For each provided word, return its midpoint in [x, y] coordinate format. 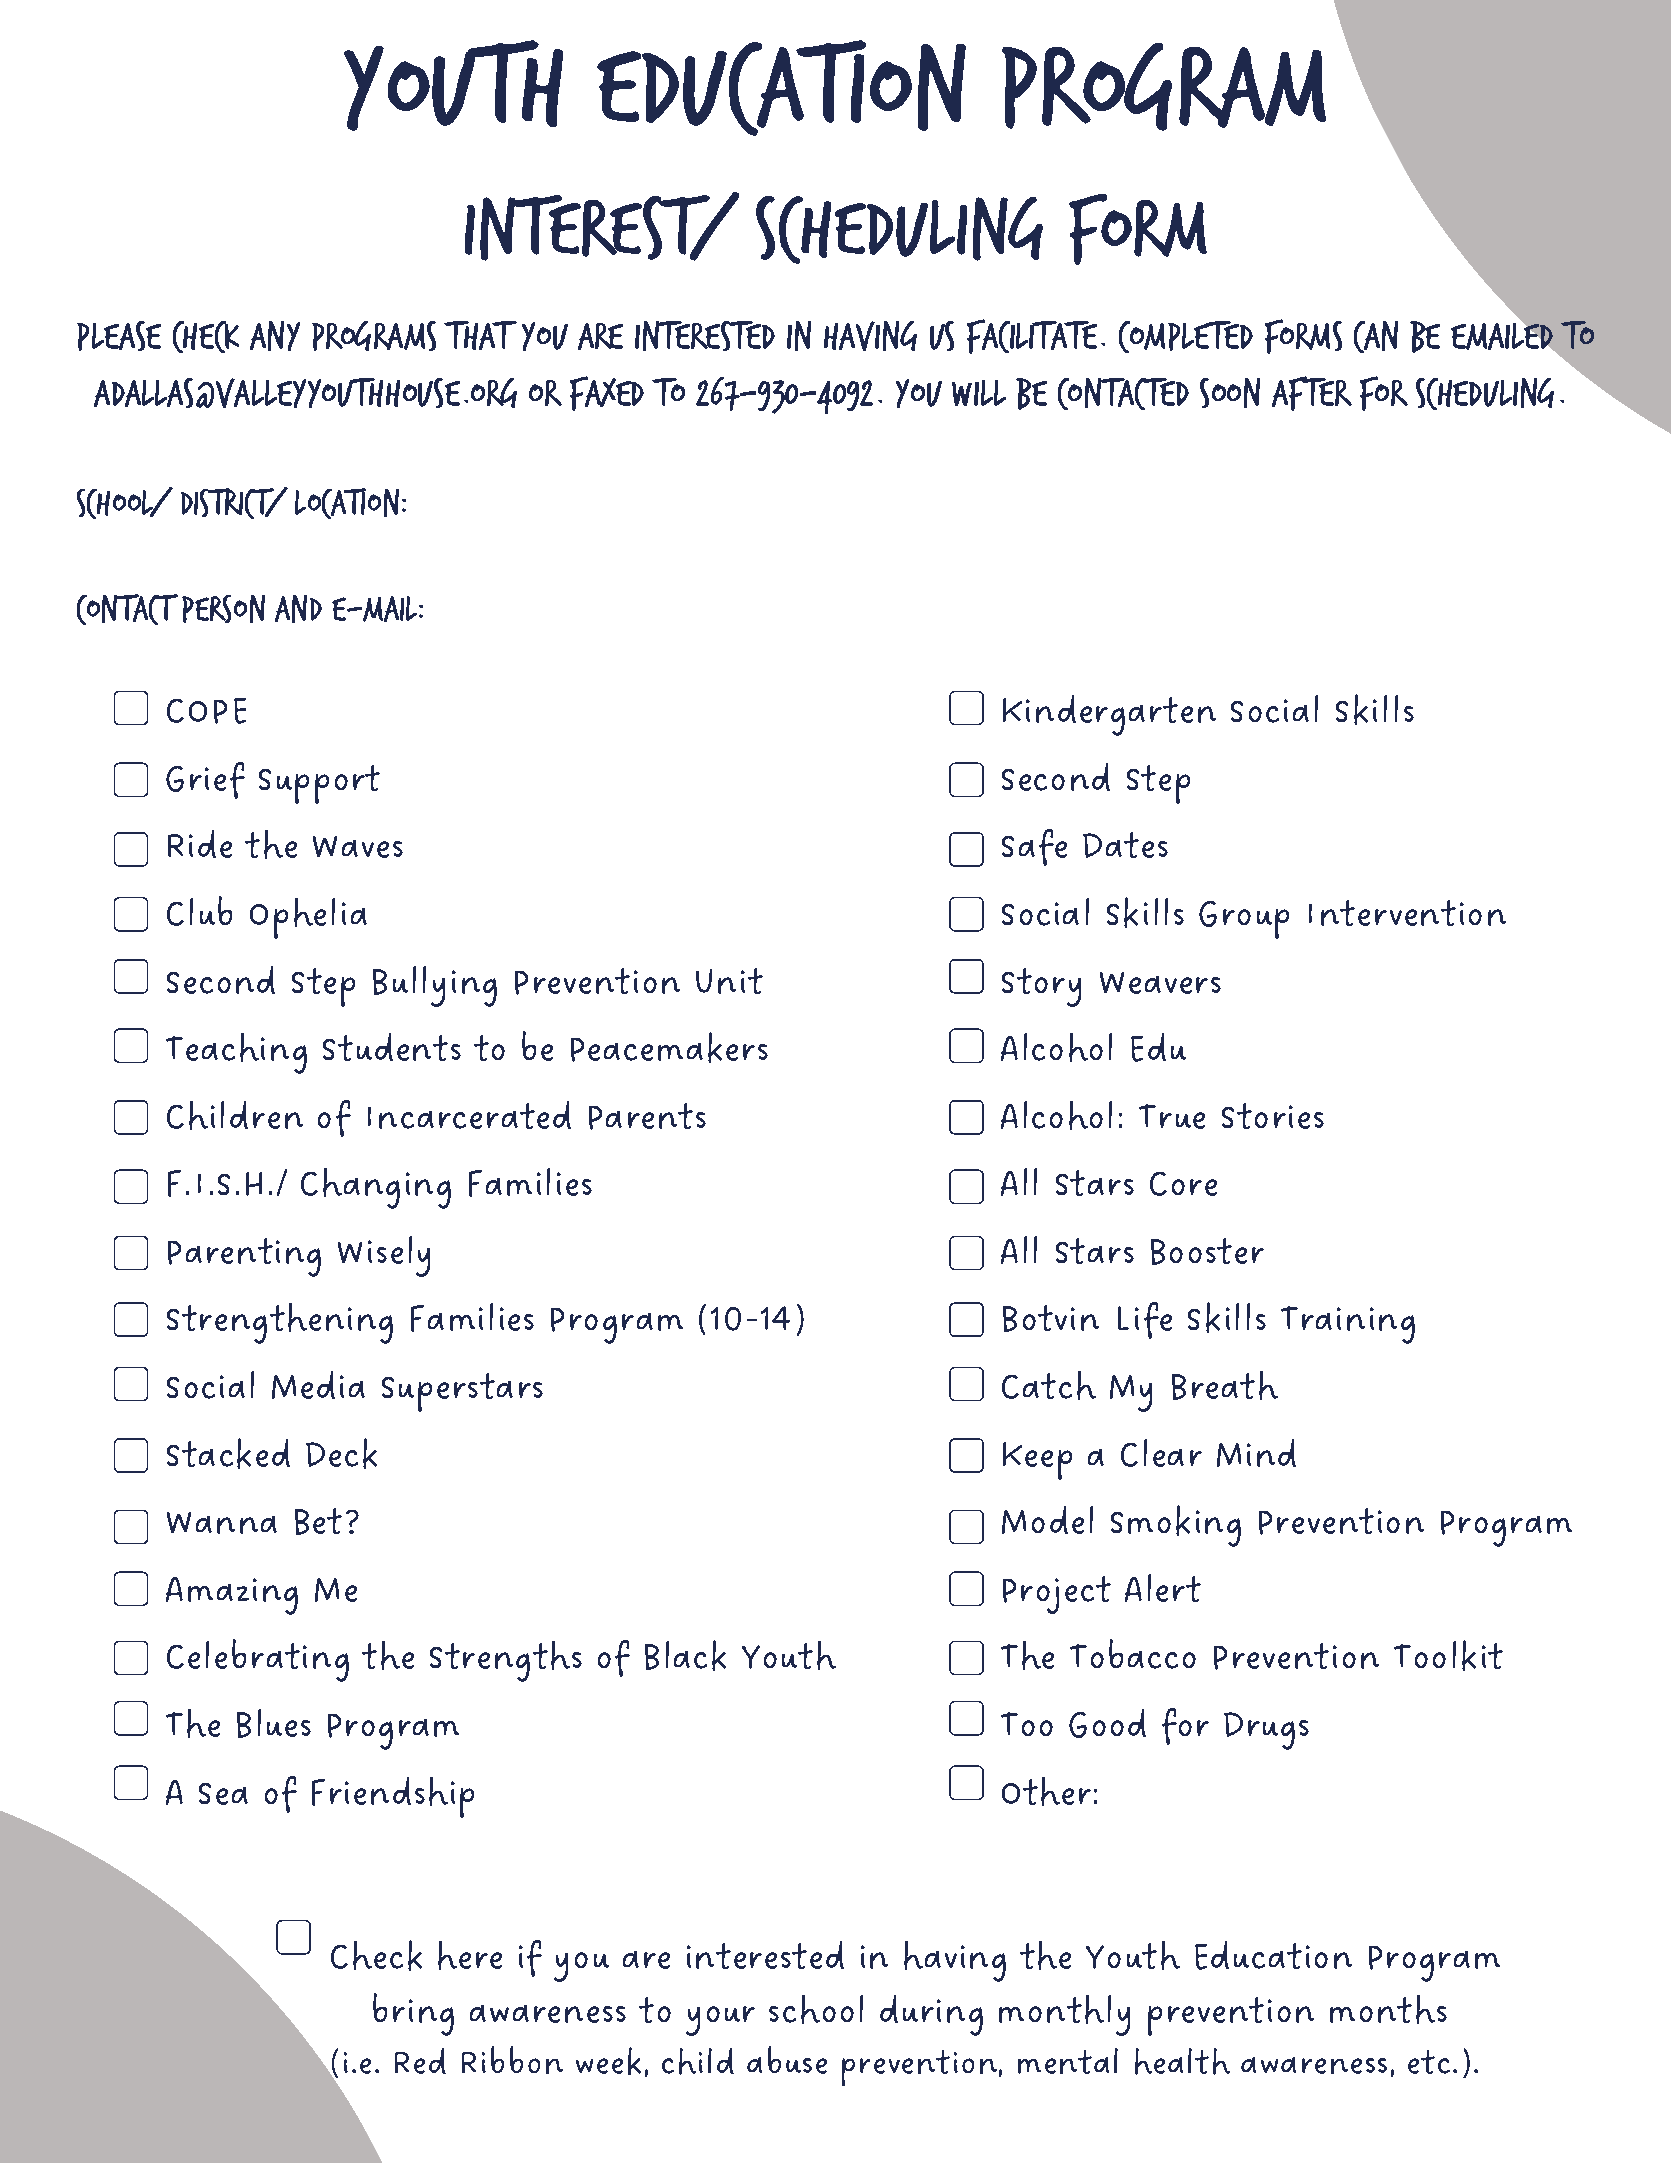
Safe [1034, 847]
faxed [607, 393]
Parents [647, 1116]
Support [319, 784]
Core [1183, 1184]
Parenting [244, 1257]
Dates [1125, 845]
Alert [1163, 1588]
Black [685, 1655]
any [275, 336]
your [720, 2021]
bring [413, 2014]
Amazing [232, 1596]
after [1312, 393]
